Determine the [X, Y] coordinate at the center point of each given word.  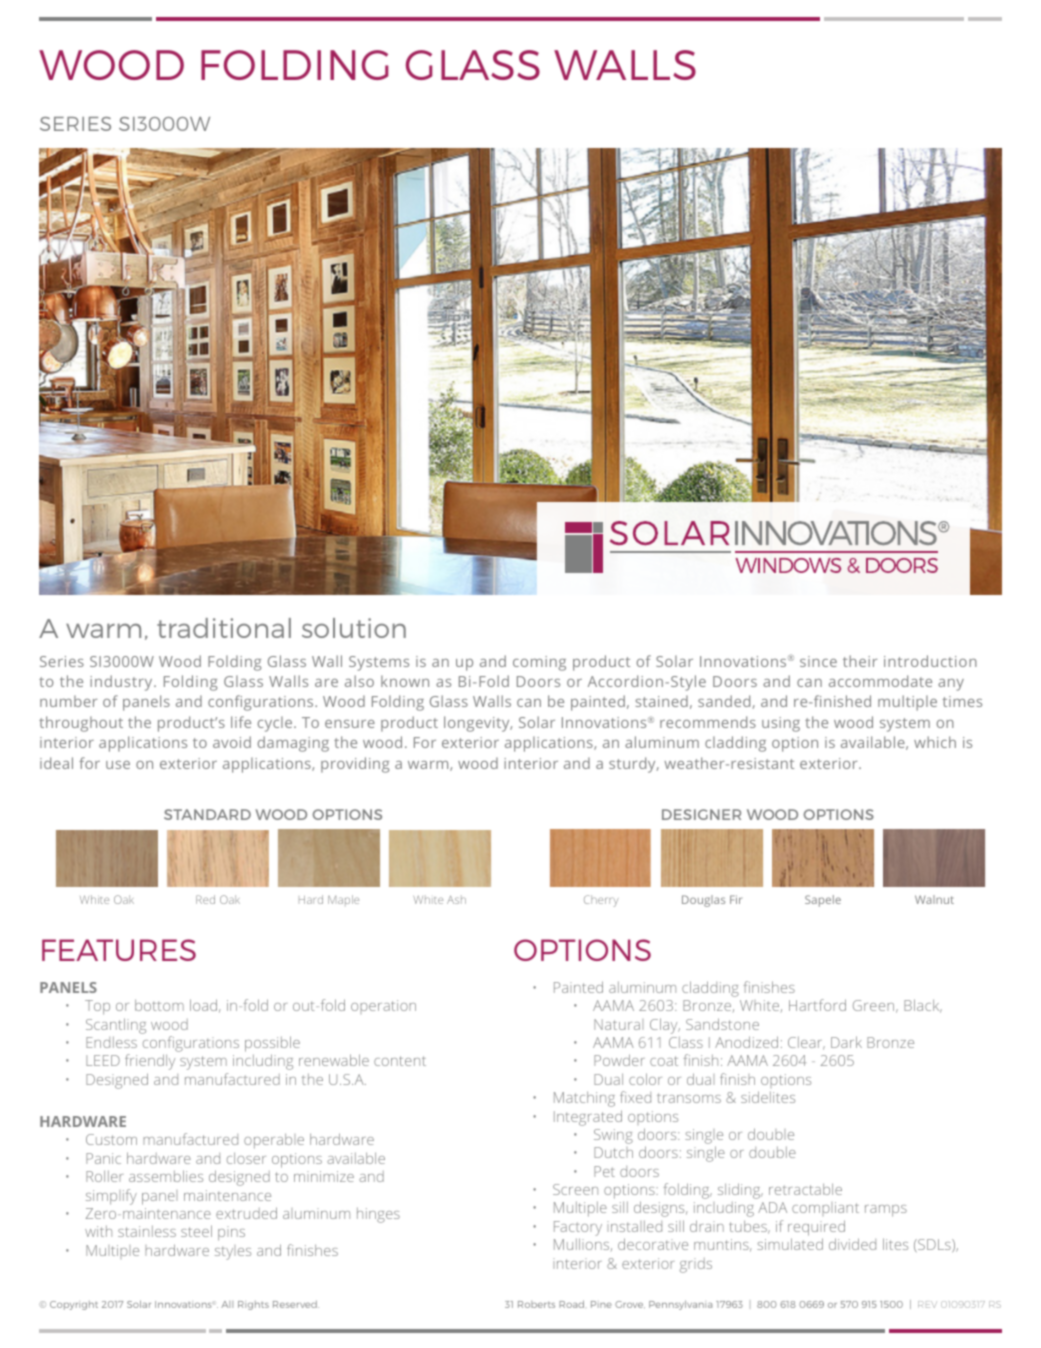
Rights [253, 1305]
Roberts [536, 1304]
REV [927, 1304]
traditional [224, 628]
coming [539, 663]
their [860, 661]
